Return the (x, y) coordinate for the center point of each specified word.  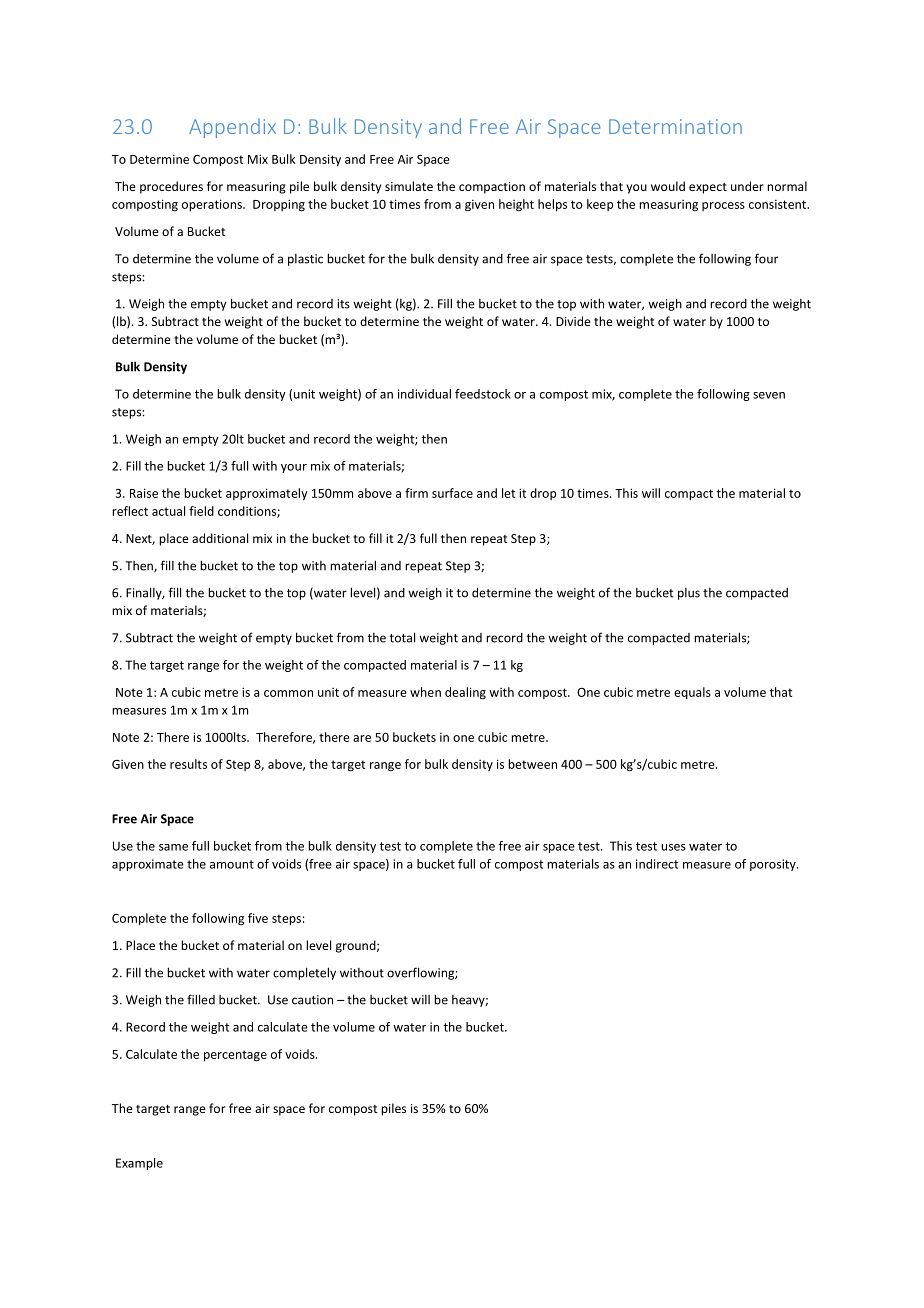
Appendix (232, 128)
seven (769, 395)
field (201, 511)
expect (708, 188)
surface (452, 493)
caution (312, 1000)
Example (139, 1164)
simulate (409, 186)
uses (673, 847)
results (188, 764)
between (532, 764)
